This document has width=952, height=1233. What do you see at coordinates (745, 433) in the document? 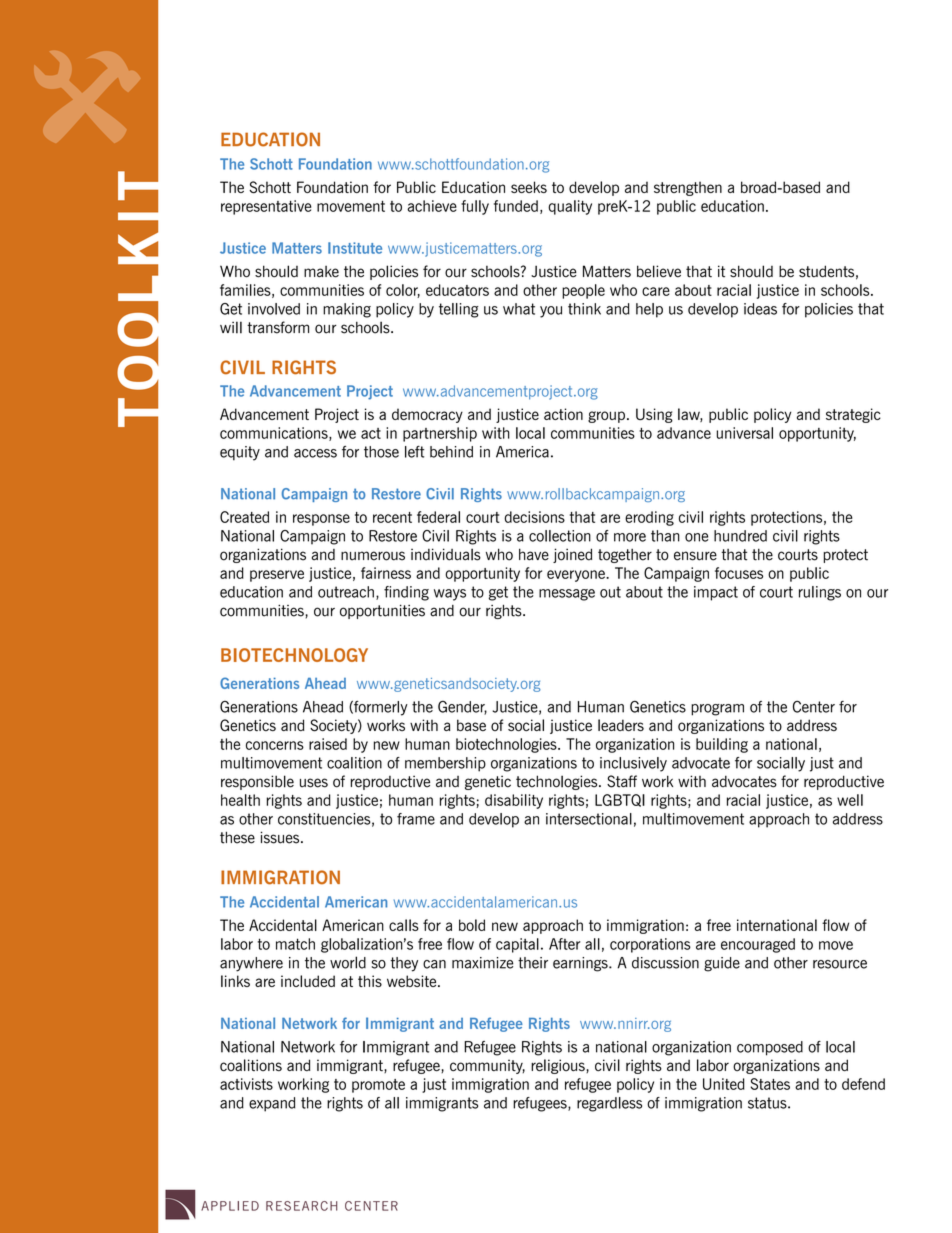
I see `universal` at bounding box center [745, 433].
